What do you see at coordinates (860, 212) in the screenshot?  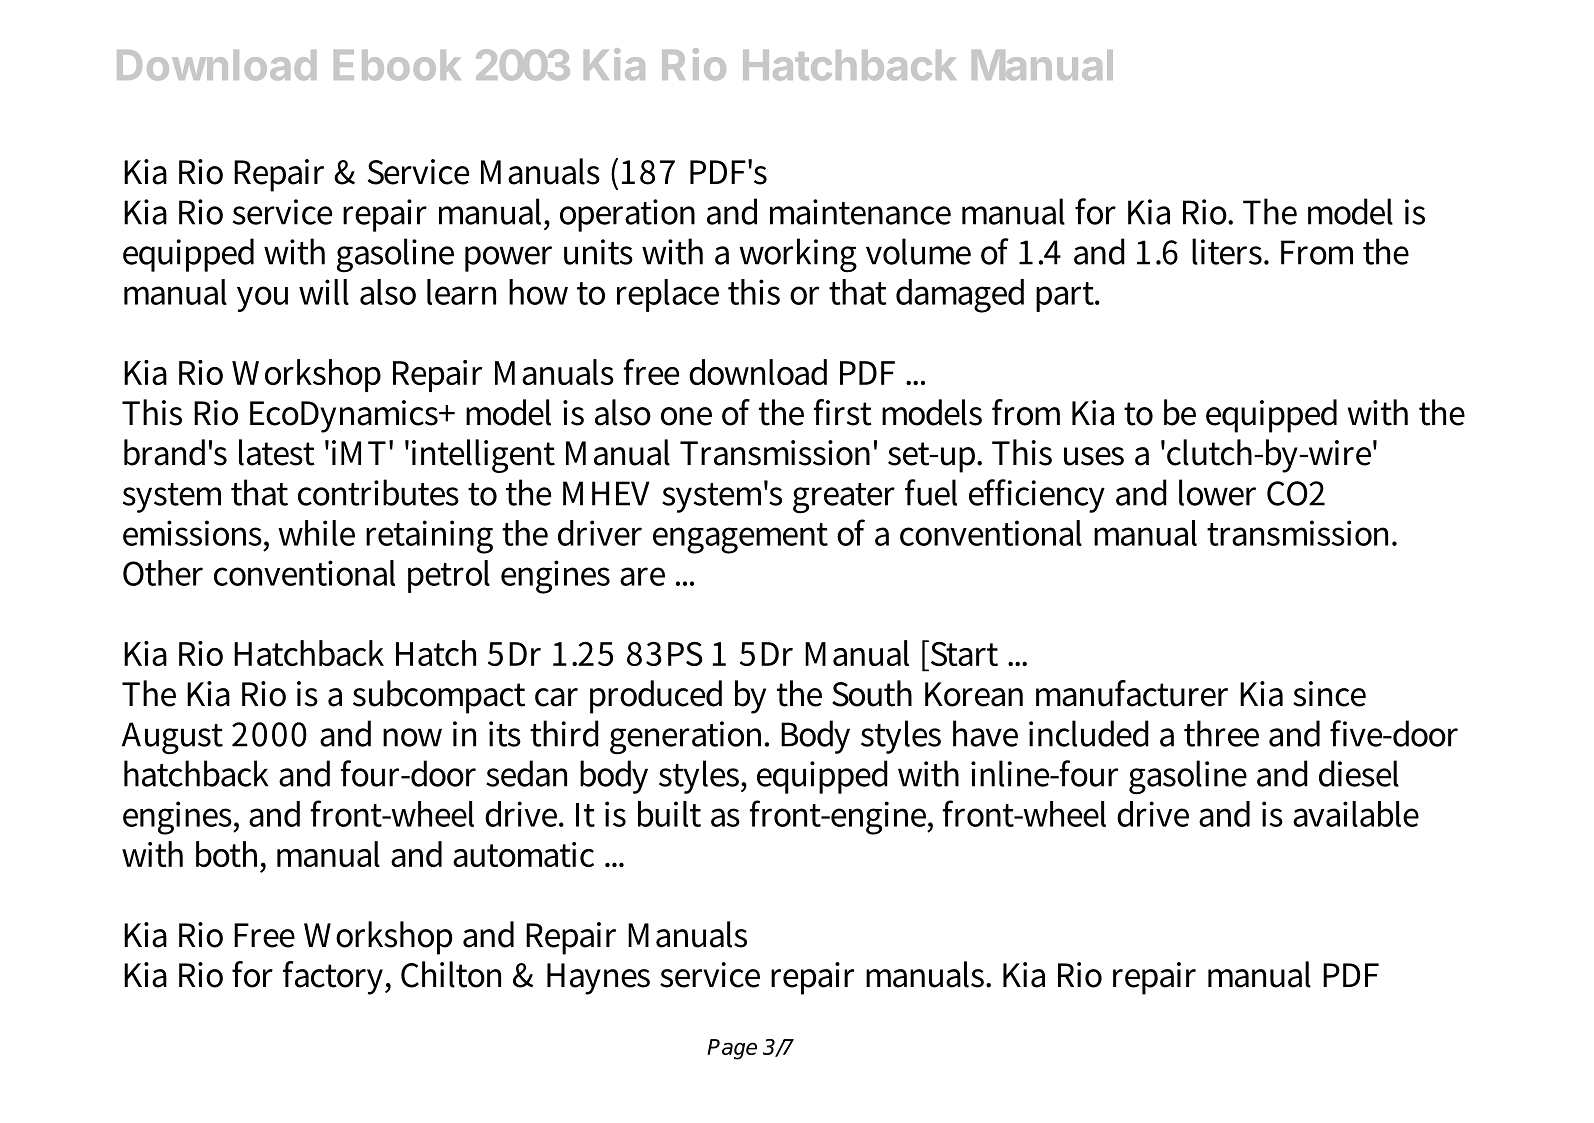 I see `maintenance` at bounding box center [860, 212].
